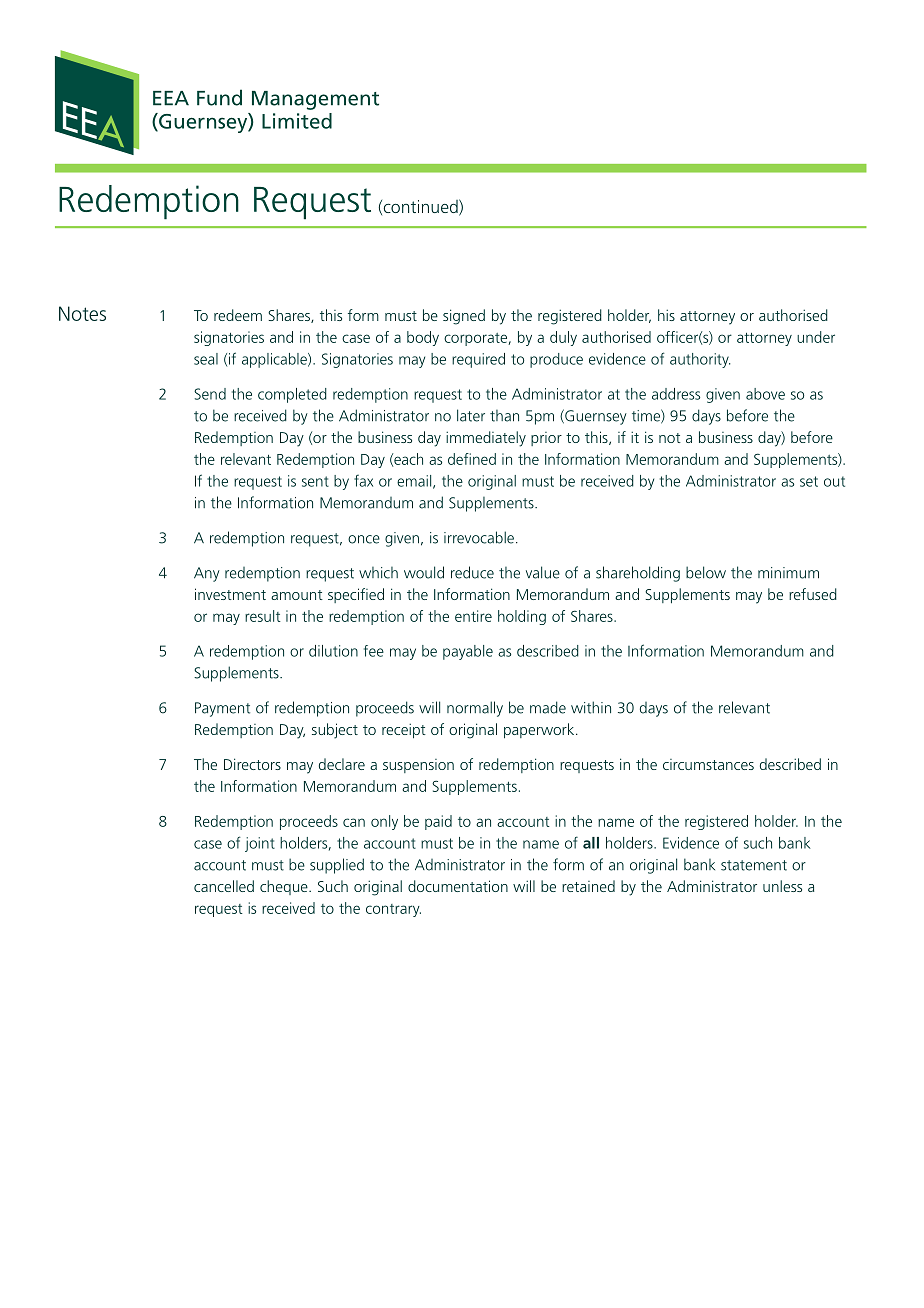 This screenshot has width=924, height=1308. What do you see at coordinates (458, 886) in the screenshot?
I see `documentation` at bounding box center [458, 886].
